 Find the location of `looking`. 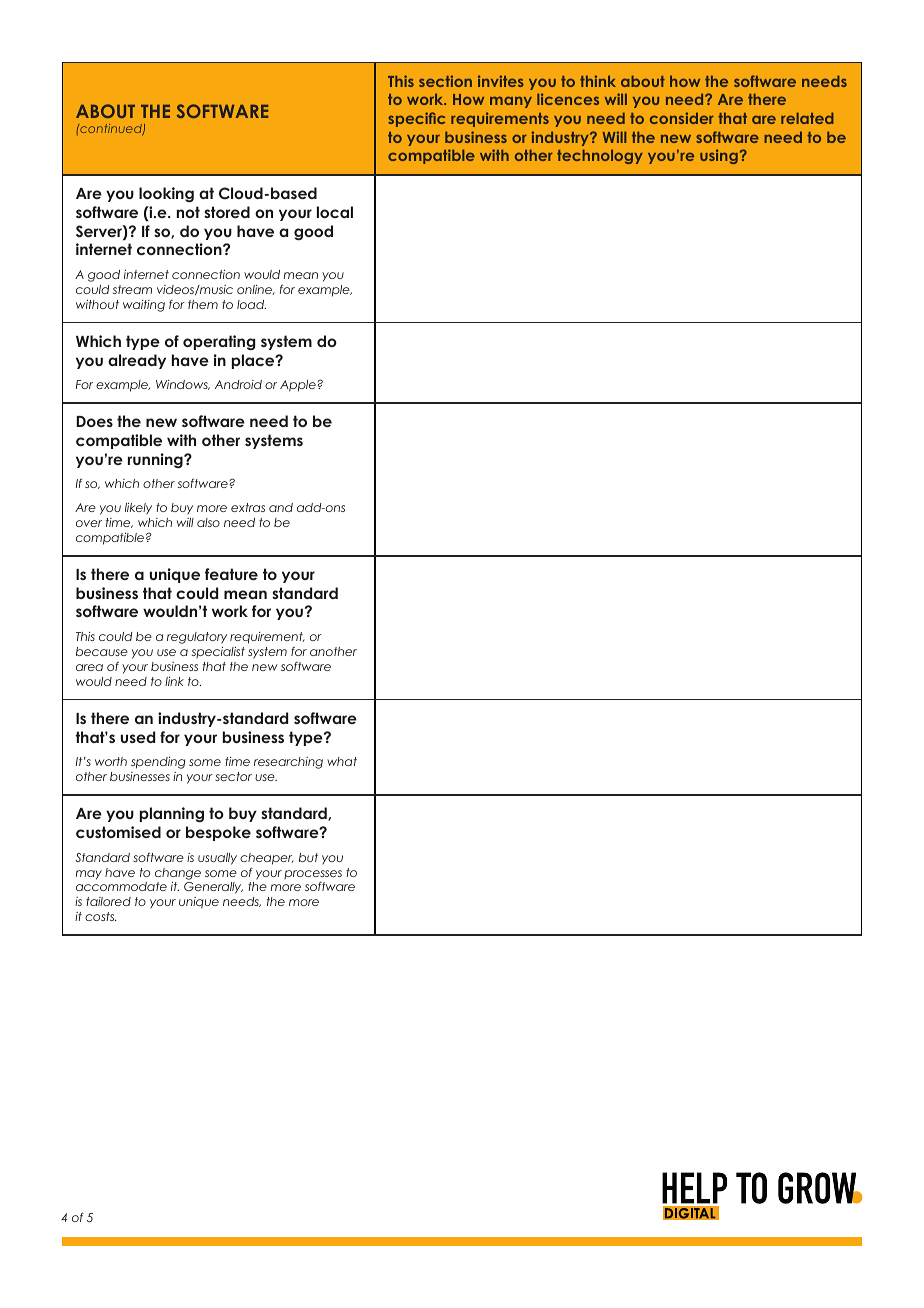

looking is located at coordinates (166, 195).
